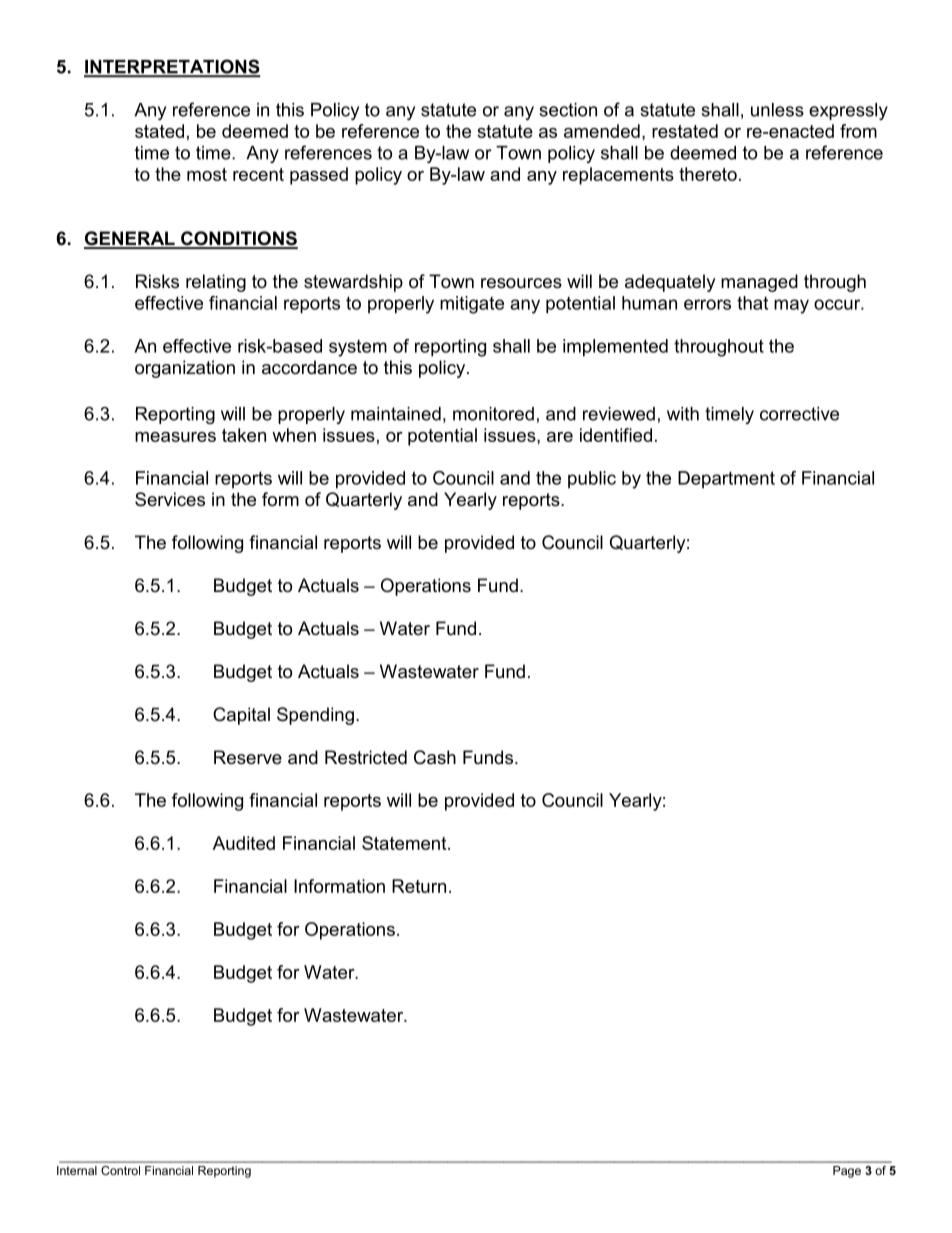 The image size is (952, 1233). What do you see at coordinates (777, 110) in the screenshot?
I see `unless` at bounding box center [777, 110].
